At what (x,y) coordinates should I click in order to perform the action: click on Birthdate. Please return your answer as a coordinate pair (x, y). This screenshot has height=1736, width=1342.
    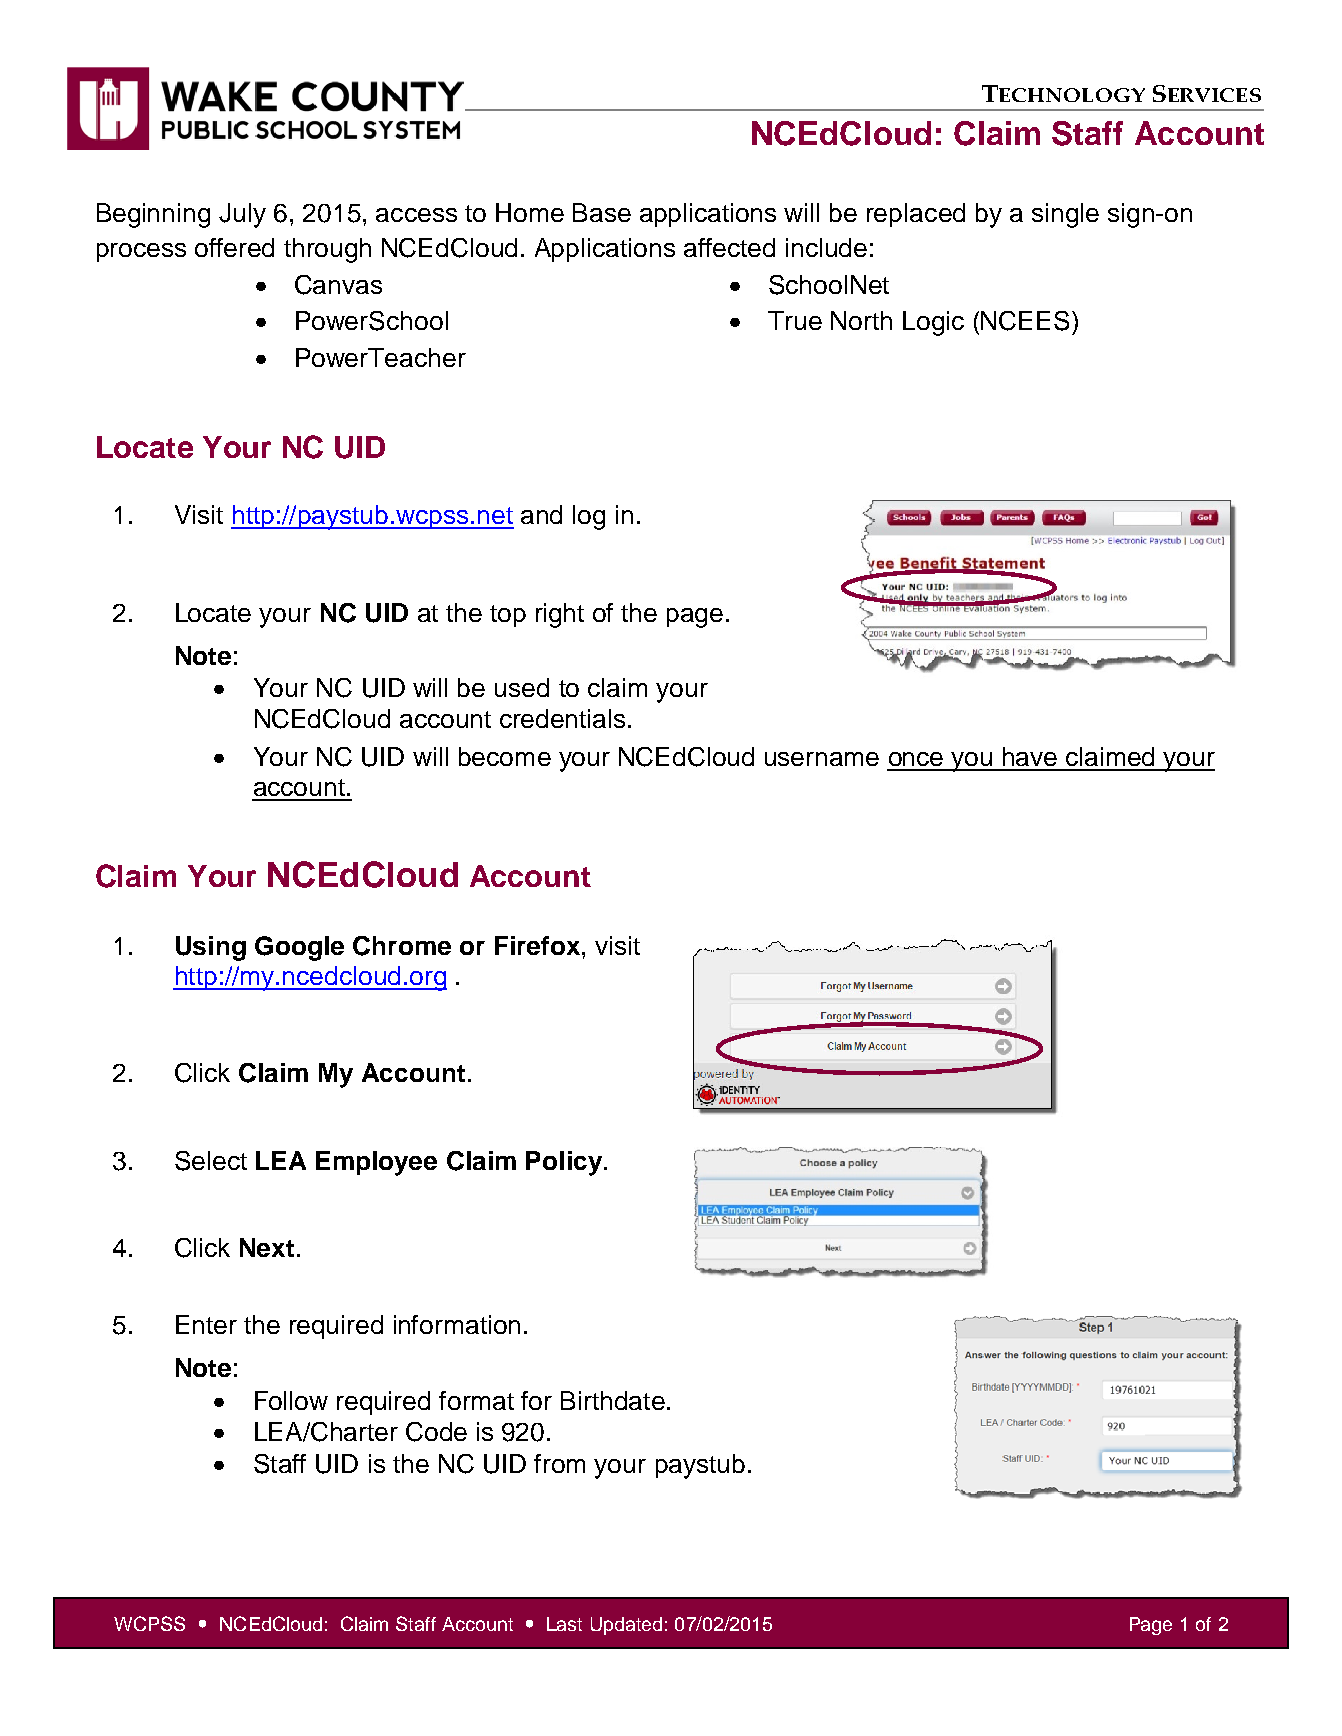
    Looking at the image, I should click on (613, 1400).
